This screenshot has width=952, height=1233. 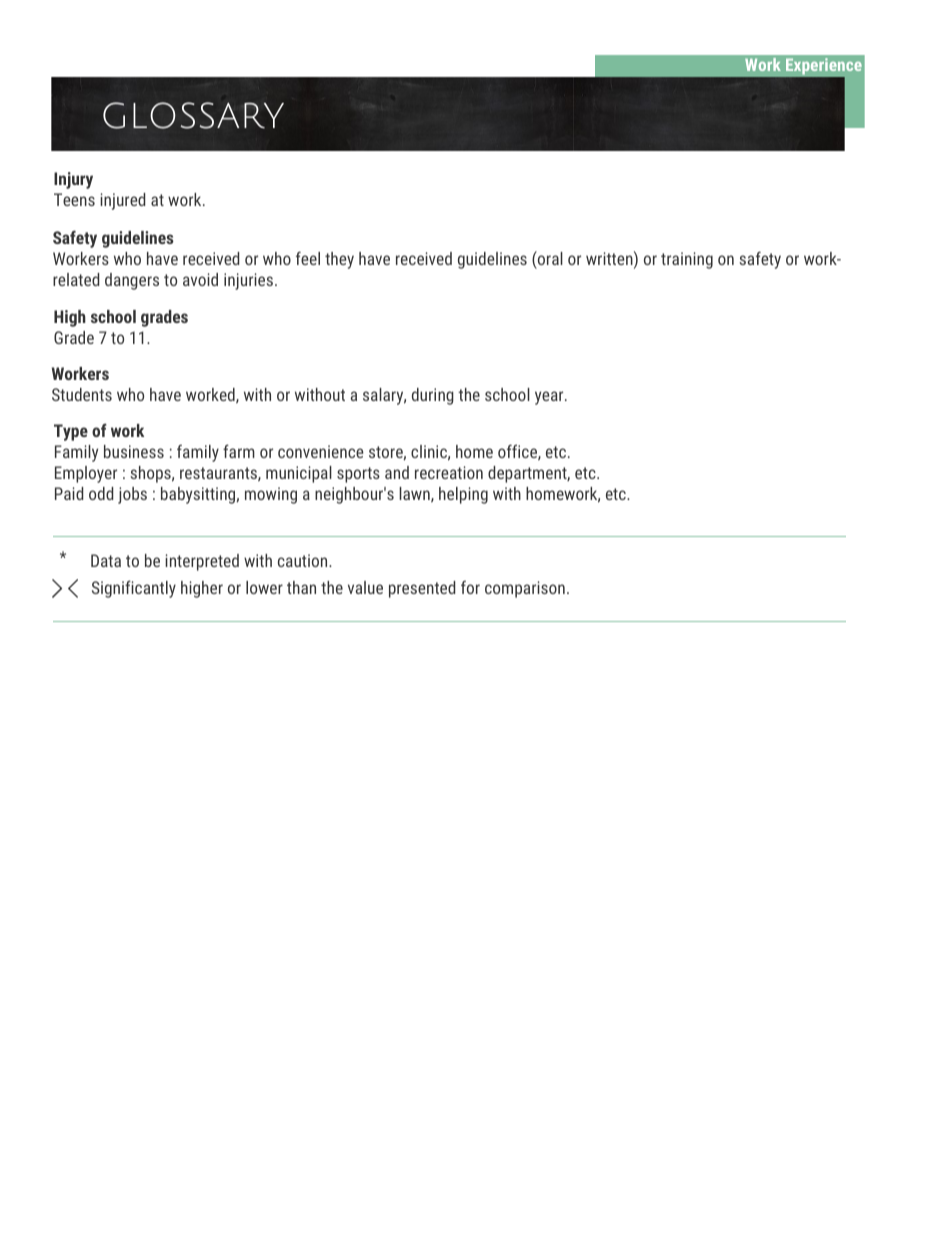 What do you see at coordinates (248, 281) in the screenshot?
I see `injuries` at bounding box center [248, 281].
